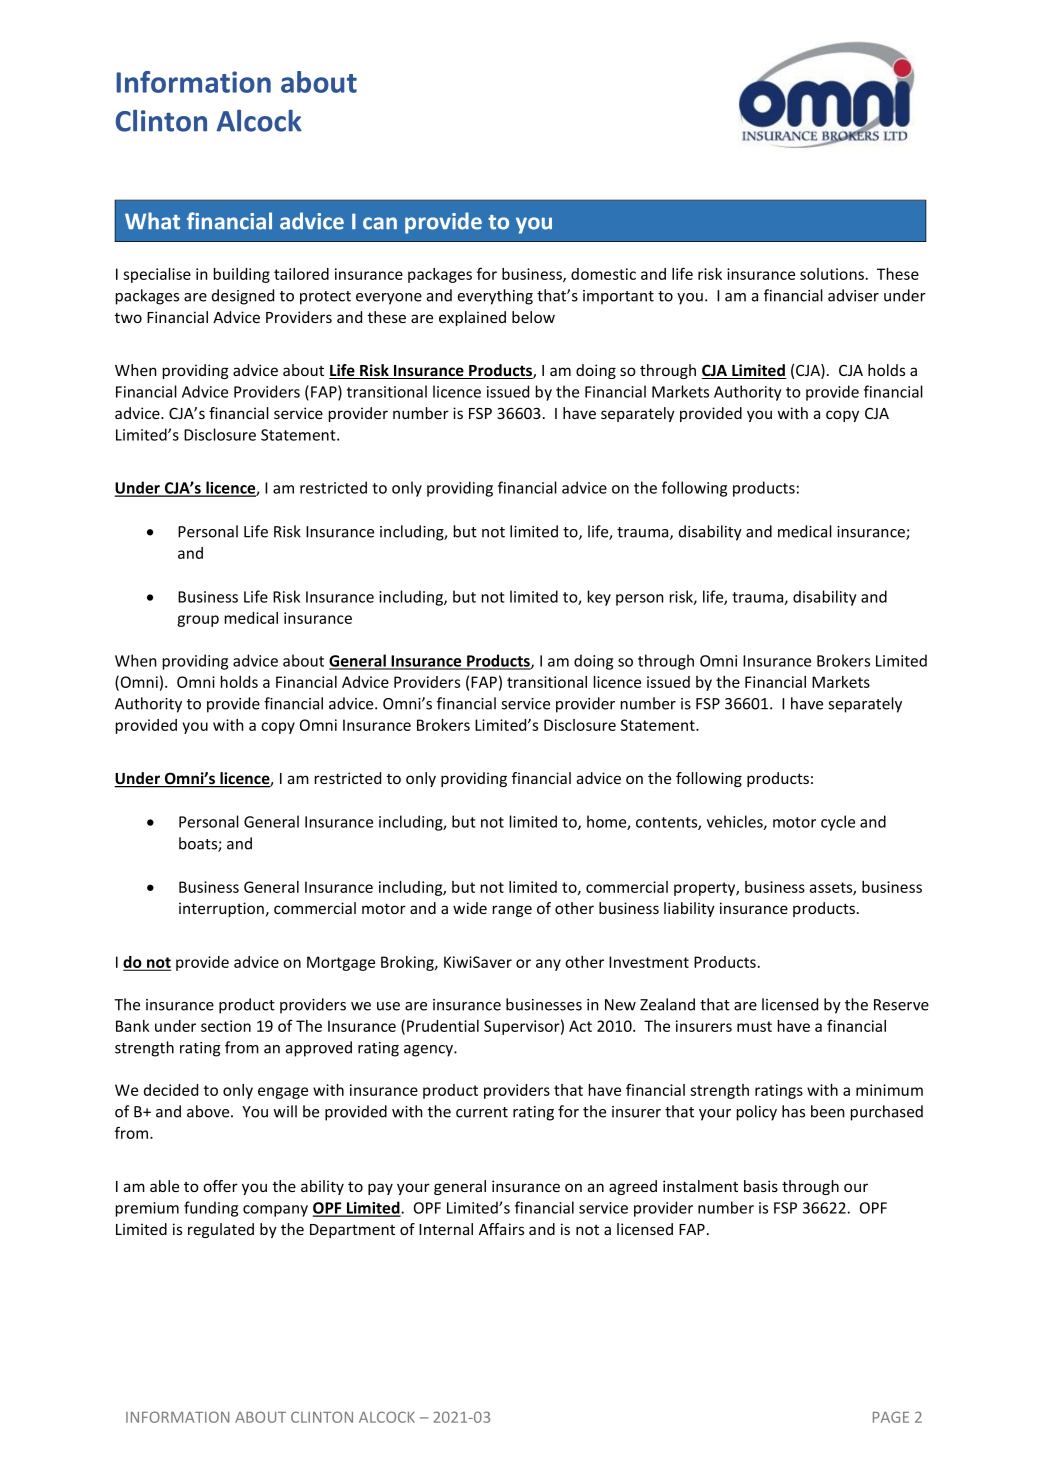 This screenshot has width=1048, height=1482. What do you see at coordinates (832, 274) in the screenshot?
I see `solutions` at bounding box center [832, 274].
